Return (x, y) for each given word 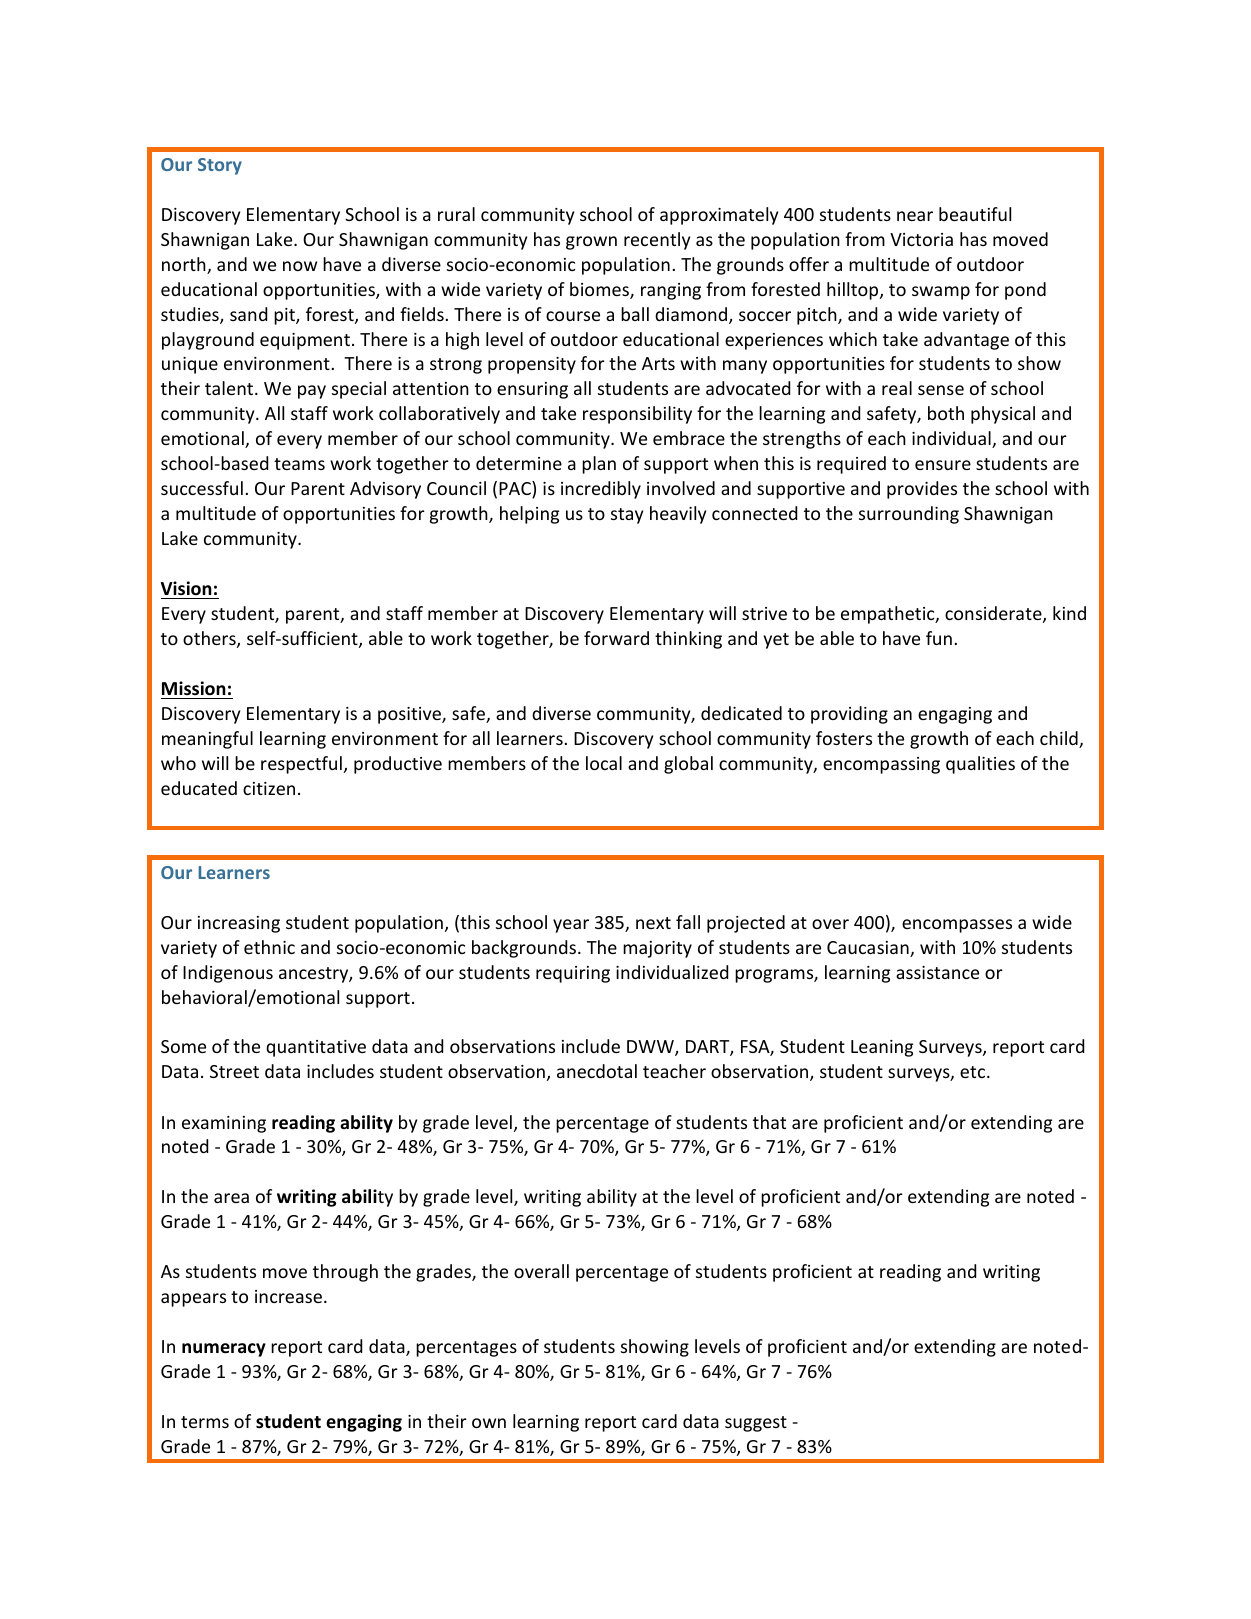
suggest (756, 1424)
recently (657, 241)
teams (299, 464)
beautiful (975, 214)
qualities (980, 765)
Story (220, 166)
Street (234, 1071)
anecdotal (597, 1071)
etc (974, 1072)
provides (922, 490)
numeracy (224, 1350)
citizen (269, 788)
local (604, 763)
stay (627, 516)
